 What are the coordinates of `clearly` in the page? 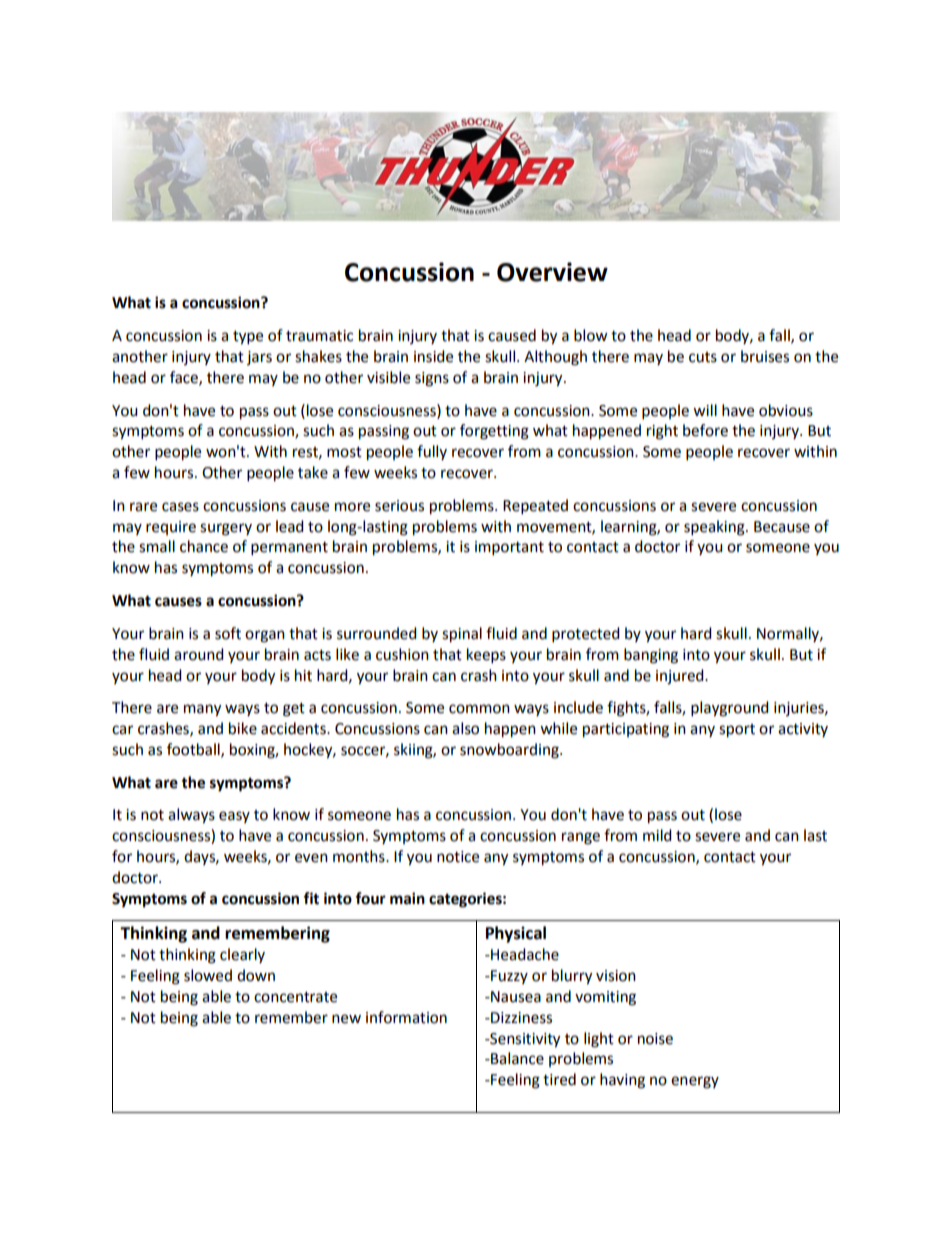 It's located at (242, 955).
